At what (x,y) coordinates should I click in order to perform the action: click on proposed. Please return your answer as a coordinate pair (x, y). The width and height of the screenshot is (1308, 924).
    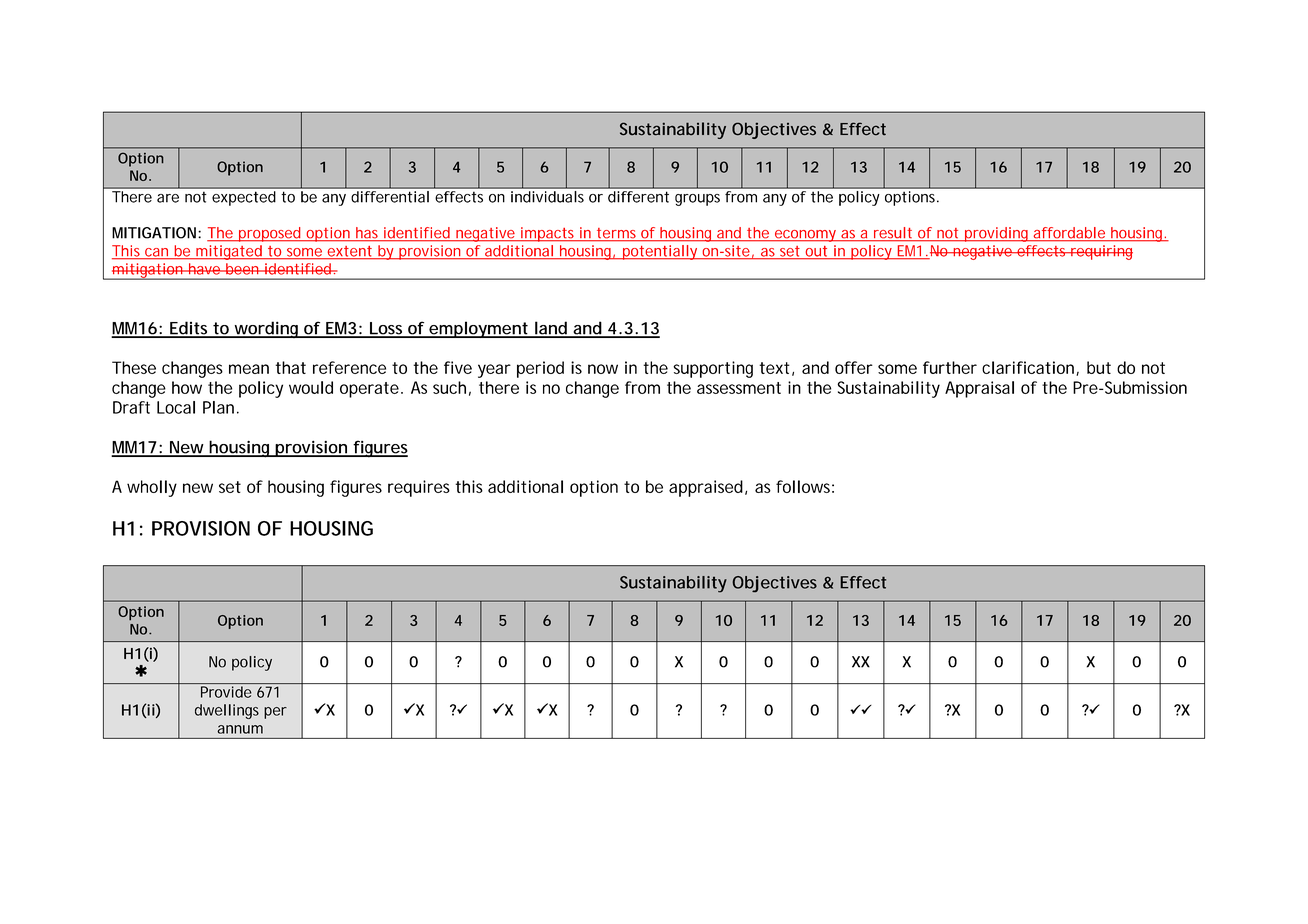
    Looking at the image, I should click on (270, 234).
